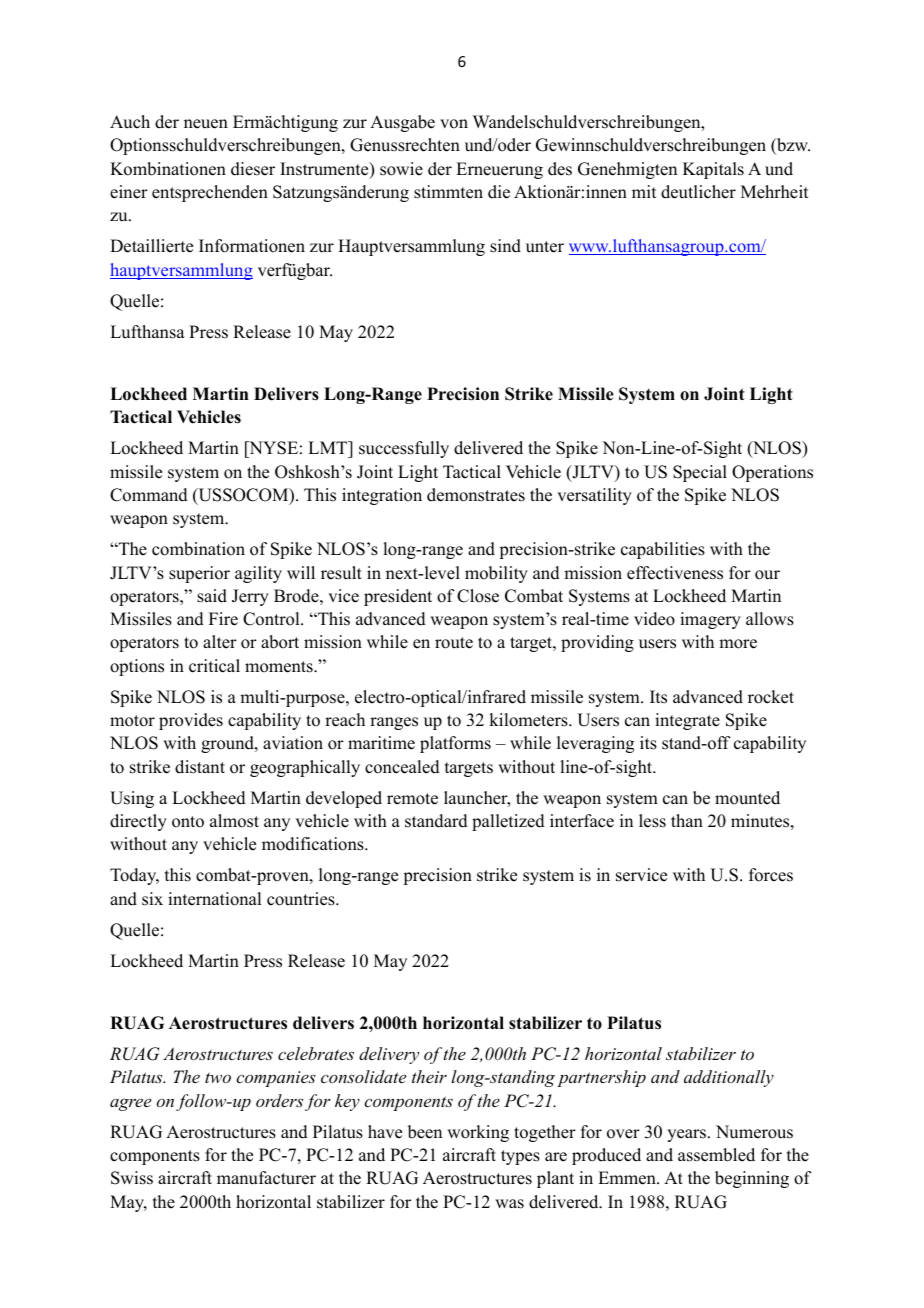 The height and width of the page is (1308, 924). Describe the element at coordinates (188, 822) in the page. I see `onto` at that location.
